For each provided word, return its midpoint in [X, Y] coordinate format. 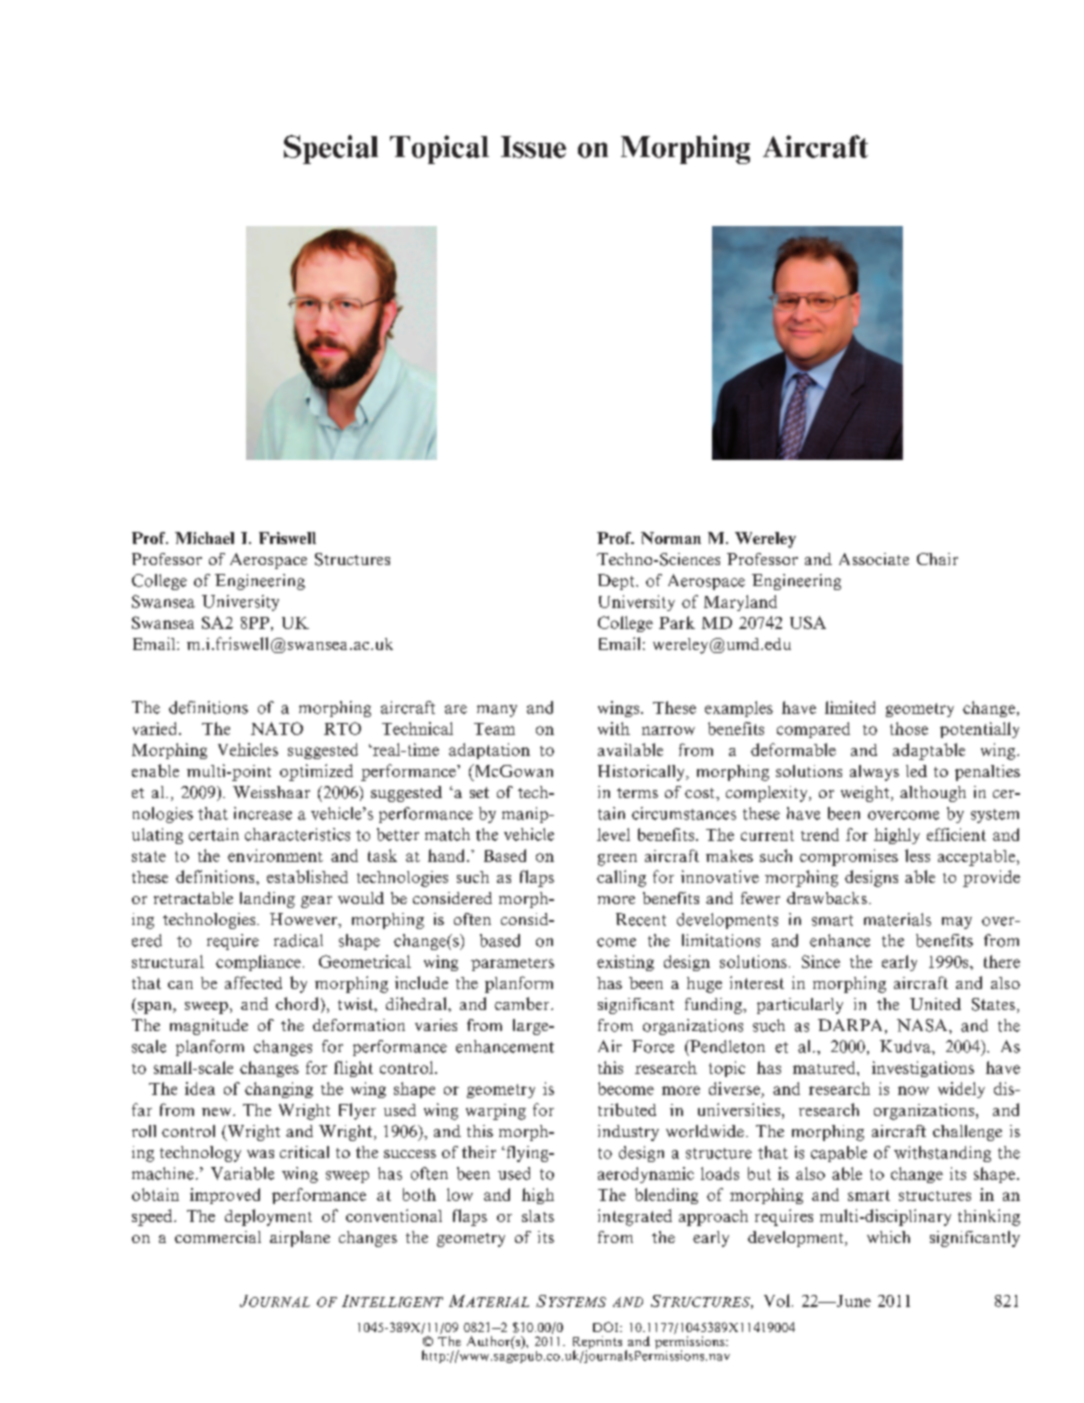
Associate [874, 559]
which [888, 1237]
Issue [533, 147]
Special [331, 149]
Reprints [597, 1344]
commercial [218, 1237]
